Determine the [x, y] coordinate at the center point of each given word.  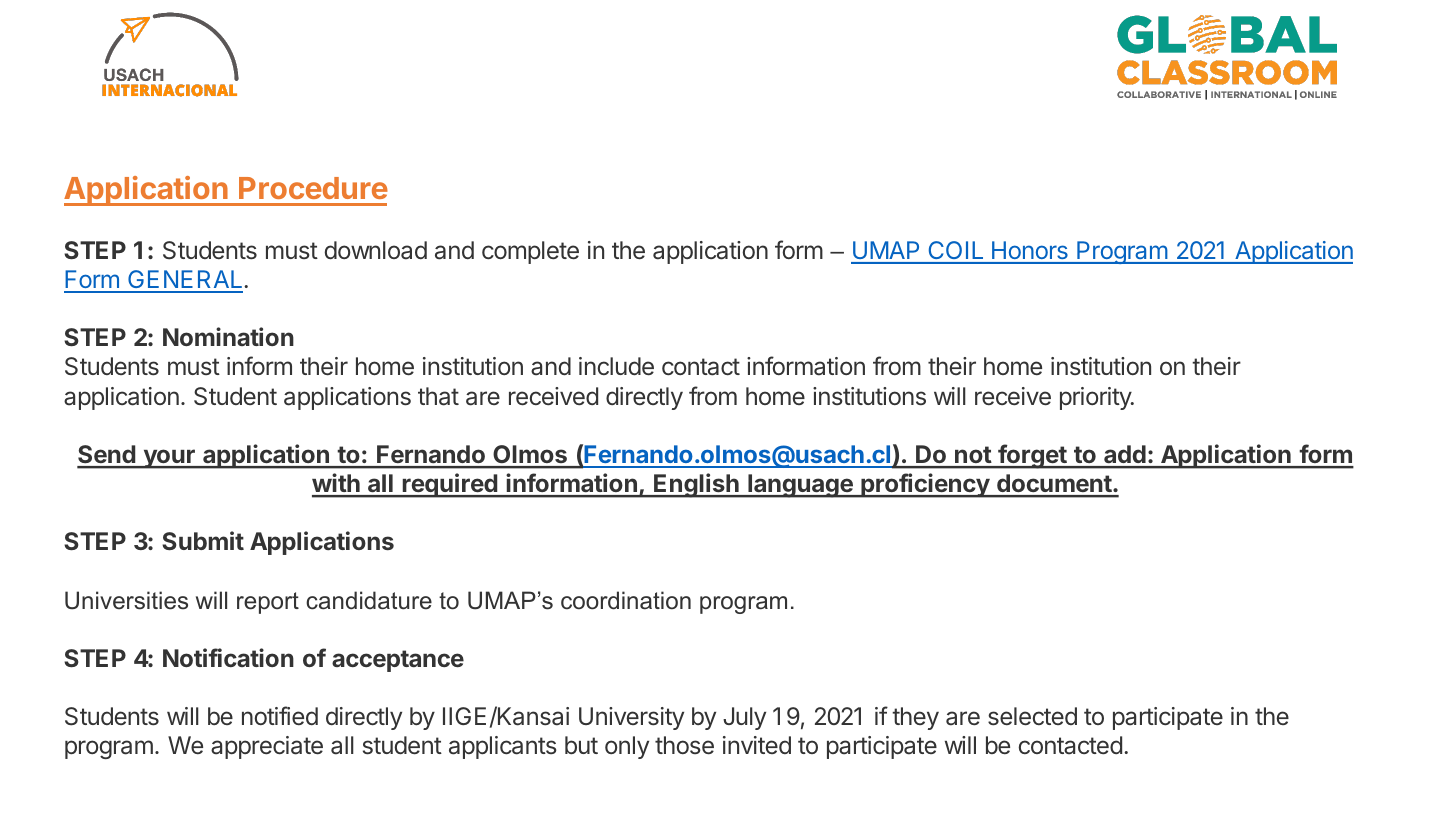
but [581, 745]
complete [530, 252]
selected [1032, 716]
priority [1096, 398]
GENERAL [185, 281]
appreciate [267, 747]
